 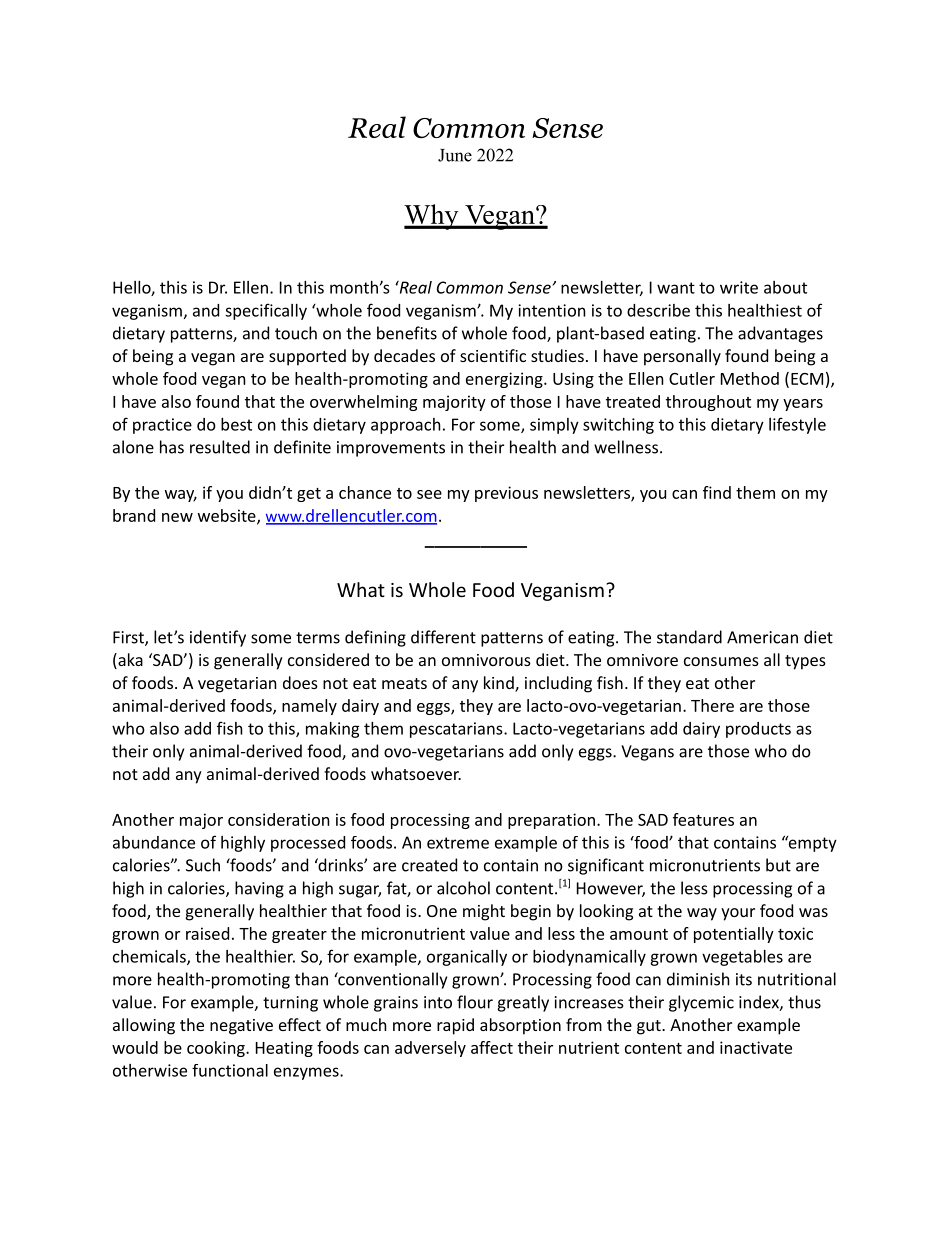 I want to click on previous, so click(x=506, y=494).
